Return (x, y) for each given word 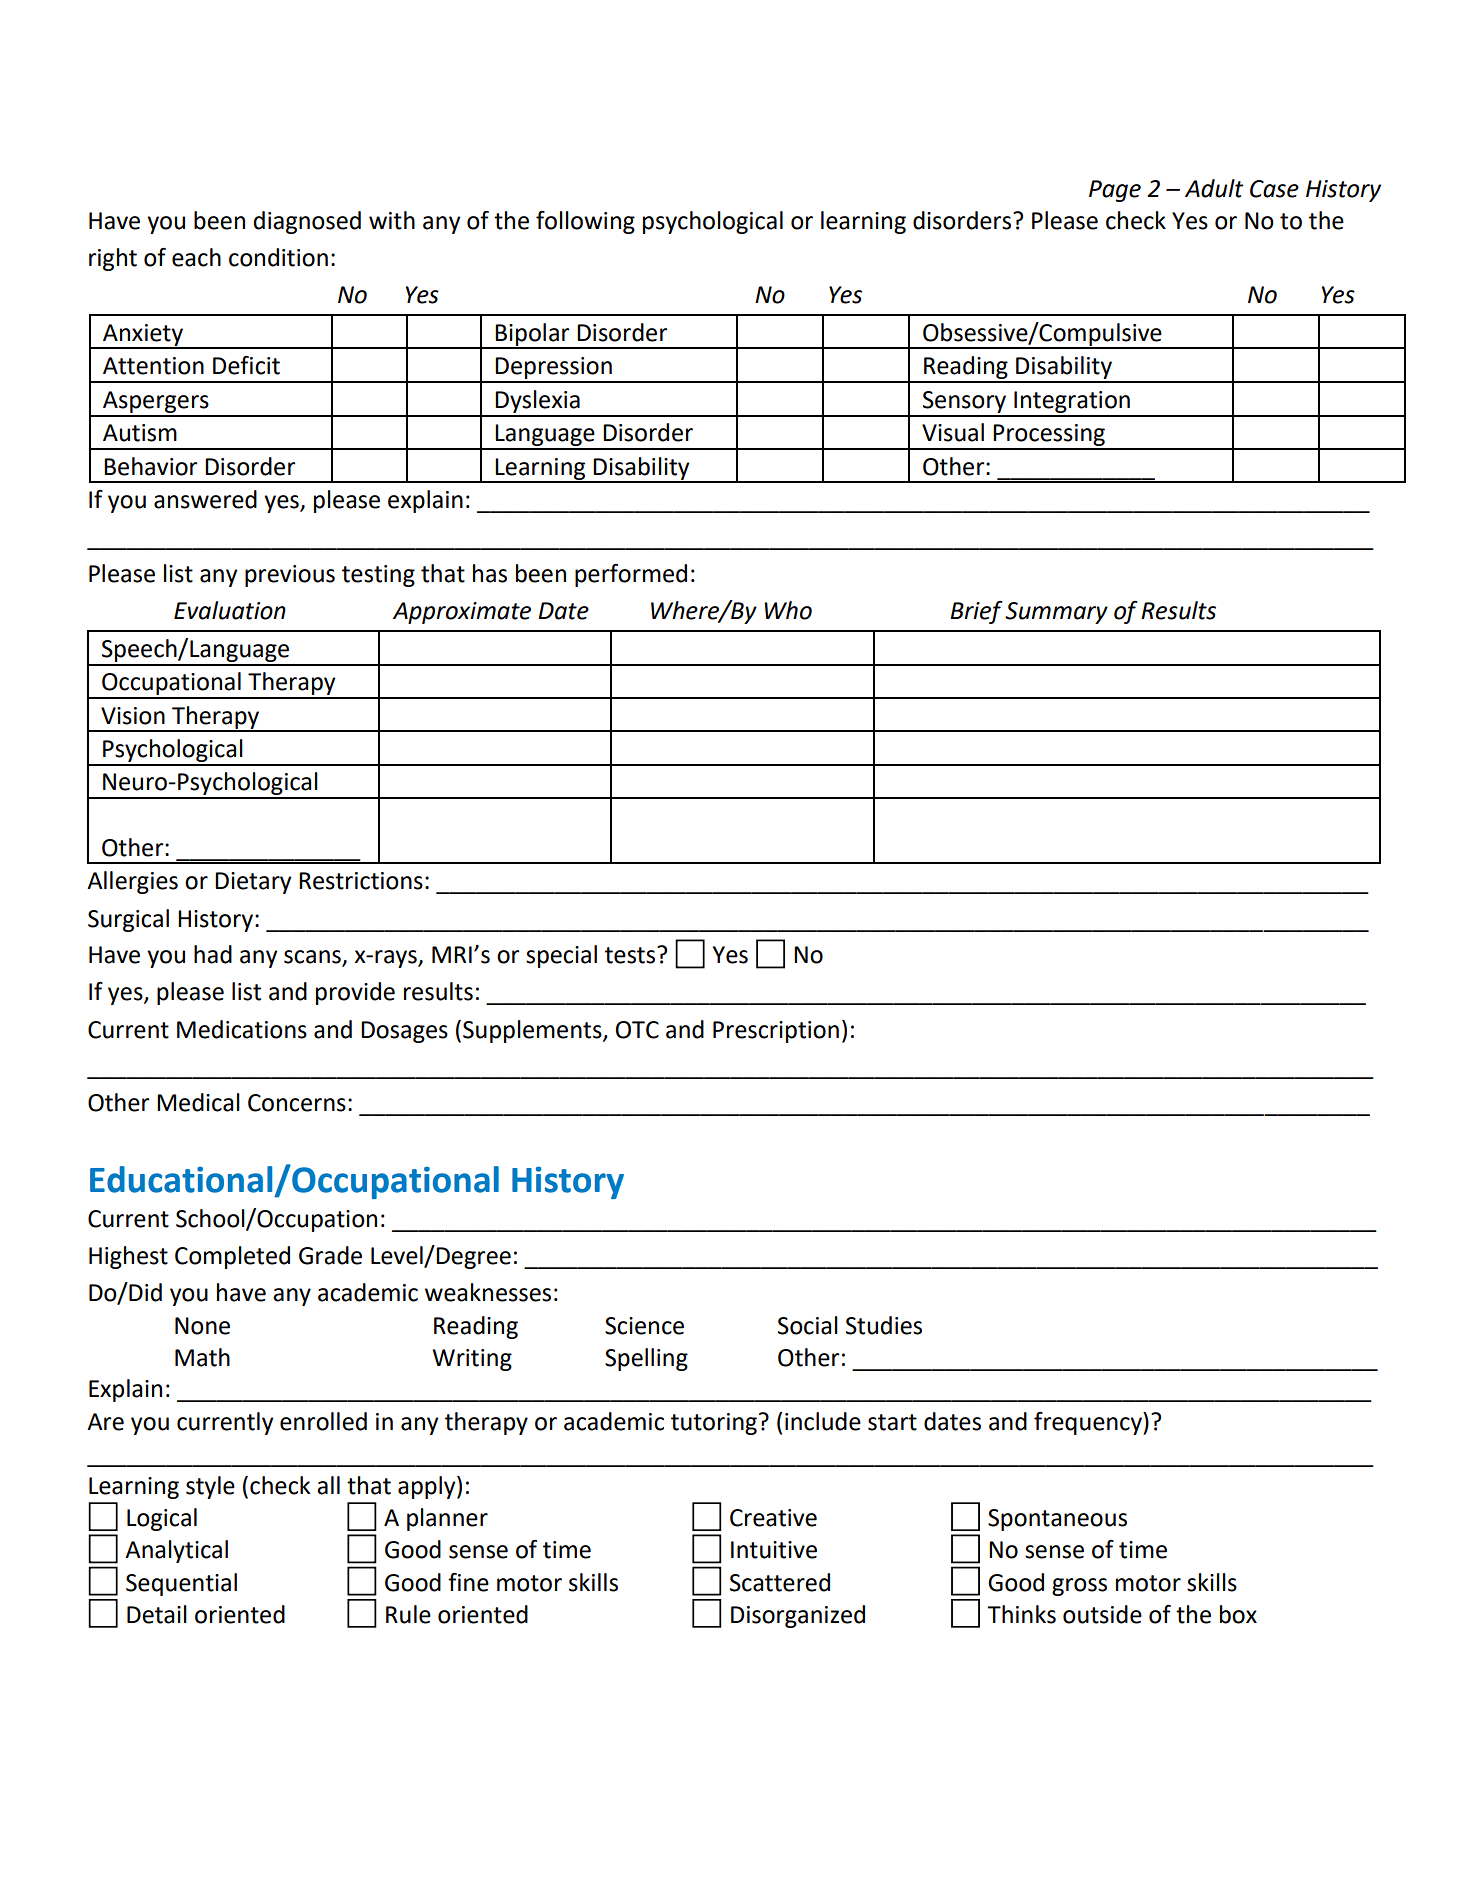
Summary (1056, 613)
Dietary (253, 883)
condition (278, 257)
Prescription (776, 1032)
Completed (232, 1257)
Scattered (780, 1582)
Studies (884, 1325)
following (585, 222)
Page (1115, 191)
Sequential (181, 1584)
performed (631, 575)
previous (290, 576)
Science (644, 1326)
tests (631, 955)
